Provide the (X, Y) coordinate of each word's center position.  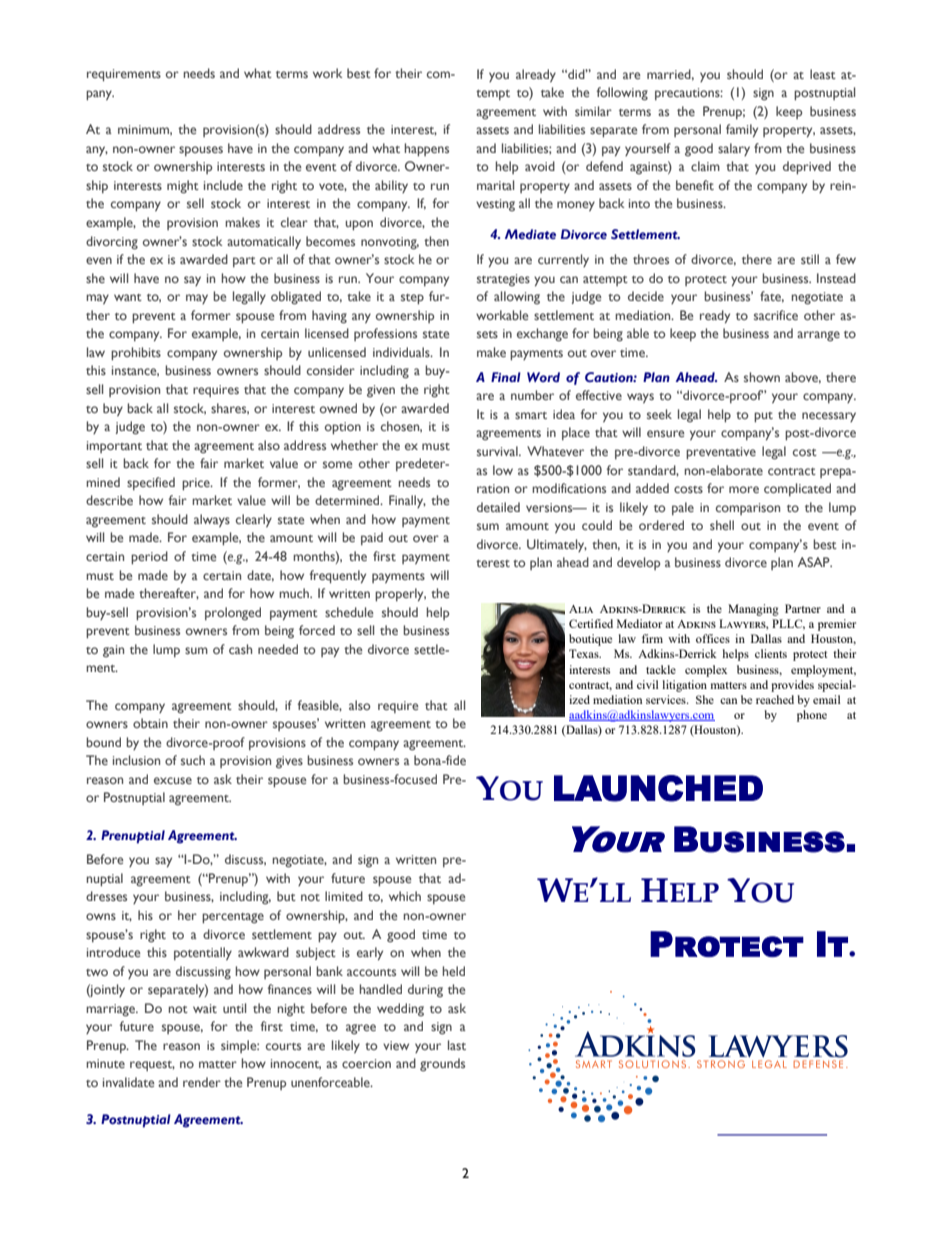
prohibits (136, 354)
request (152, 1066)
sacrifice (776, 315)
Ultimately (557, 545)
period (149, 558)
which (405, 896)
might (183, 187)
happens (426, 150)
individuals (402, 352)
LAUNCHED (658, 788)
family (742, 131)
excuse (173, 780)
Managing (753, 610)
